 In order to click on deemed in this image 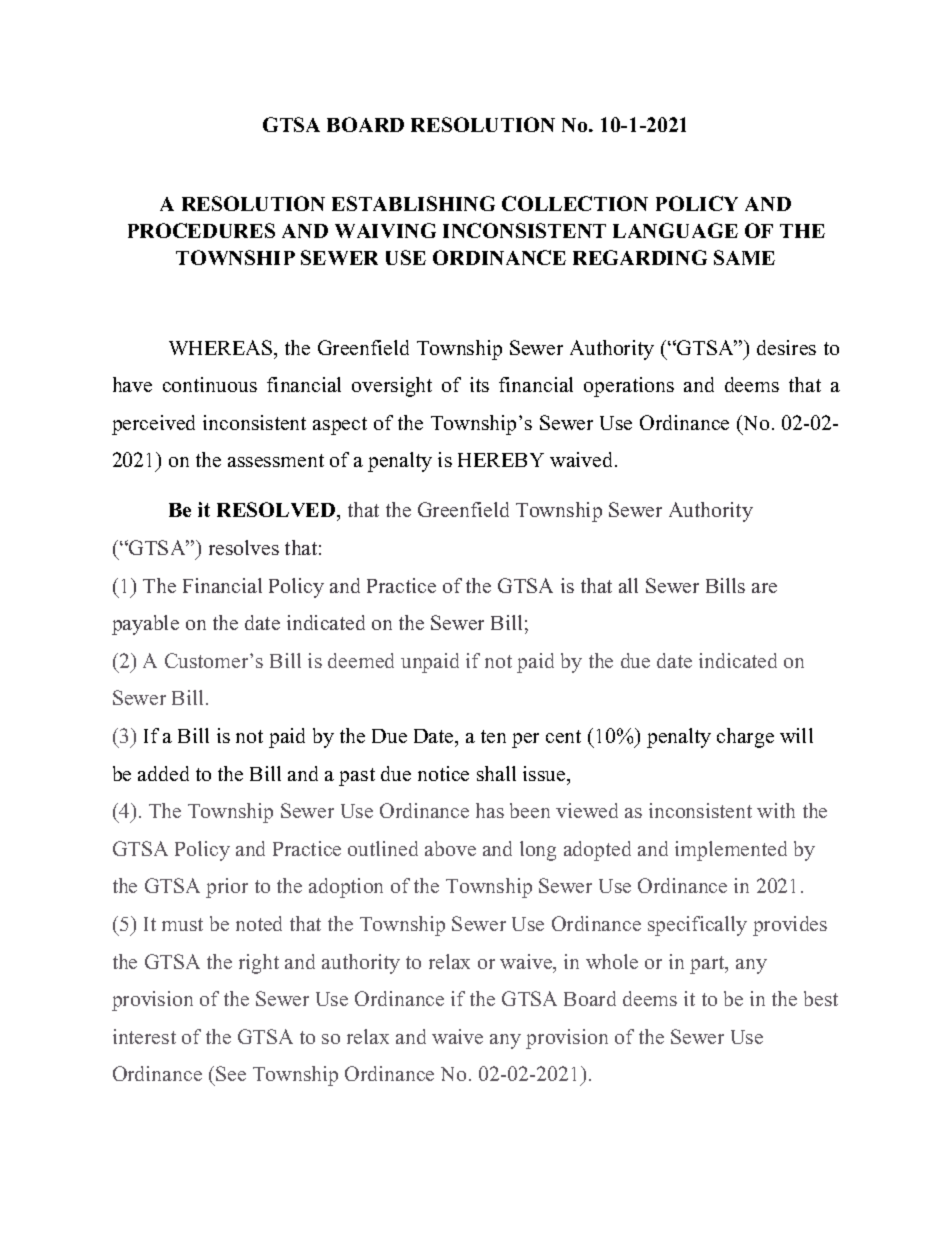, I will do `click(361, 660)`.
